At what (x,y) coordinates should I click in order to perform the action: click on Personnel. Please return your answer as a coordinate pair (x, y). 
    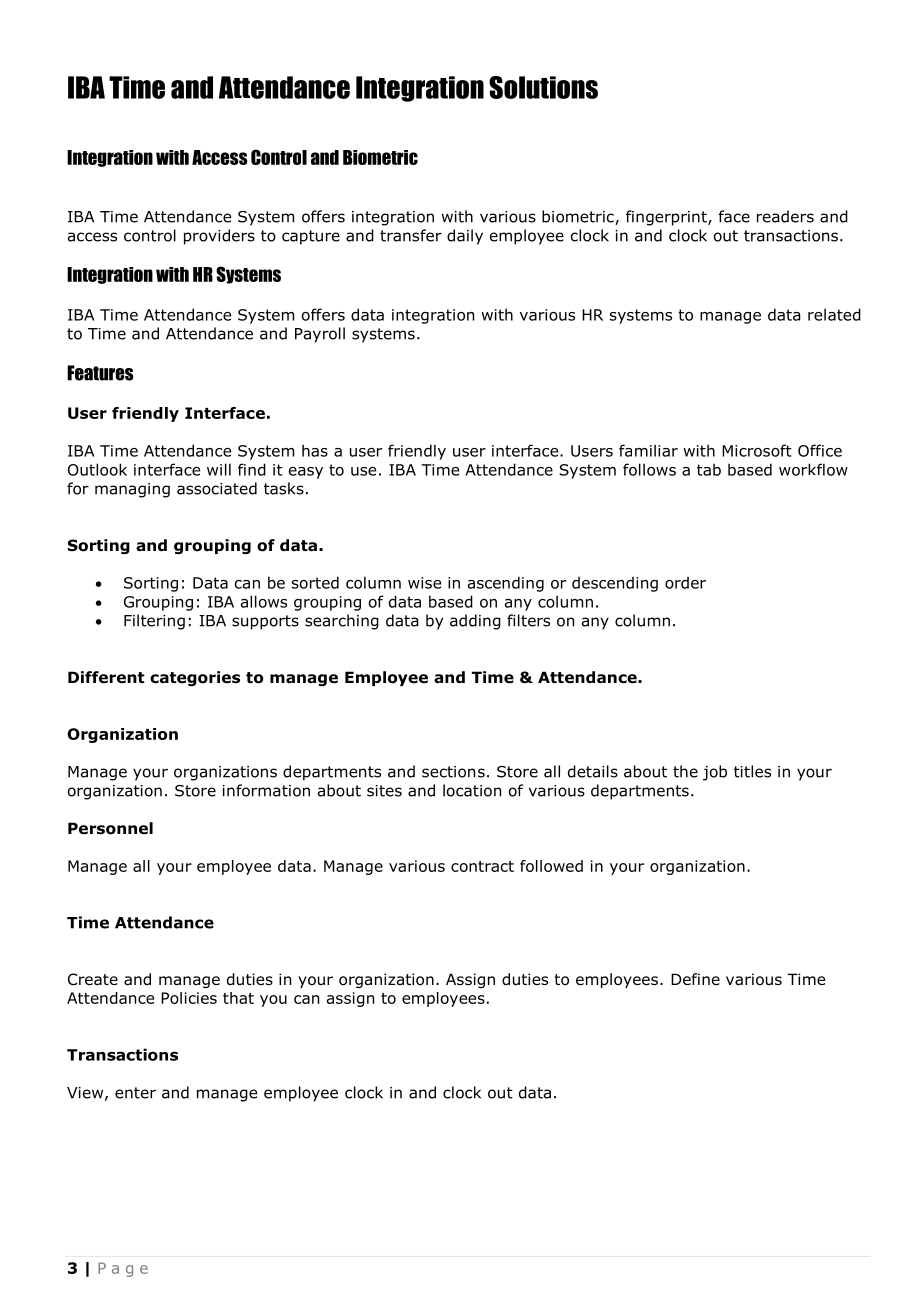
    Looking at the image, I should click on (110, 828).
